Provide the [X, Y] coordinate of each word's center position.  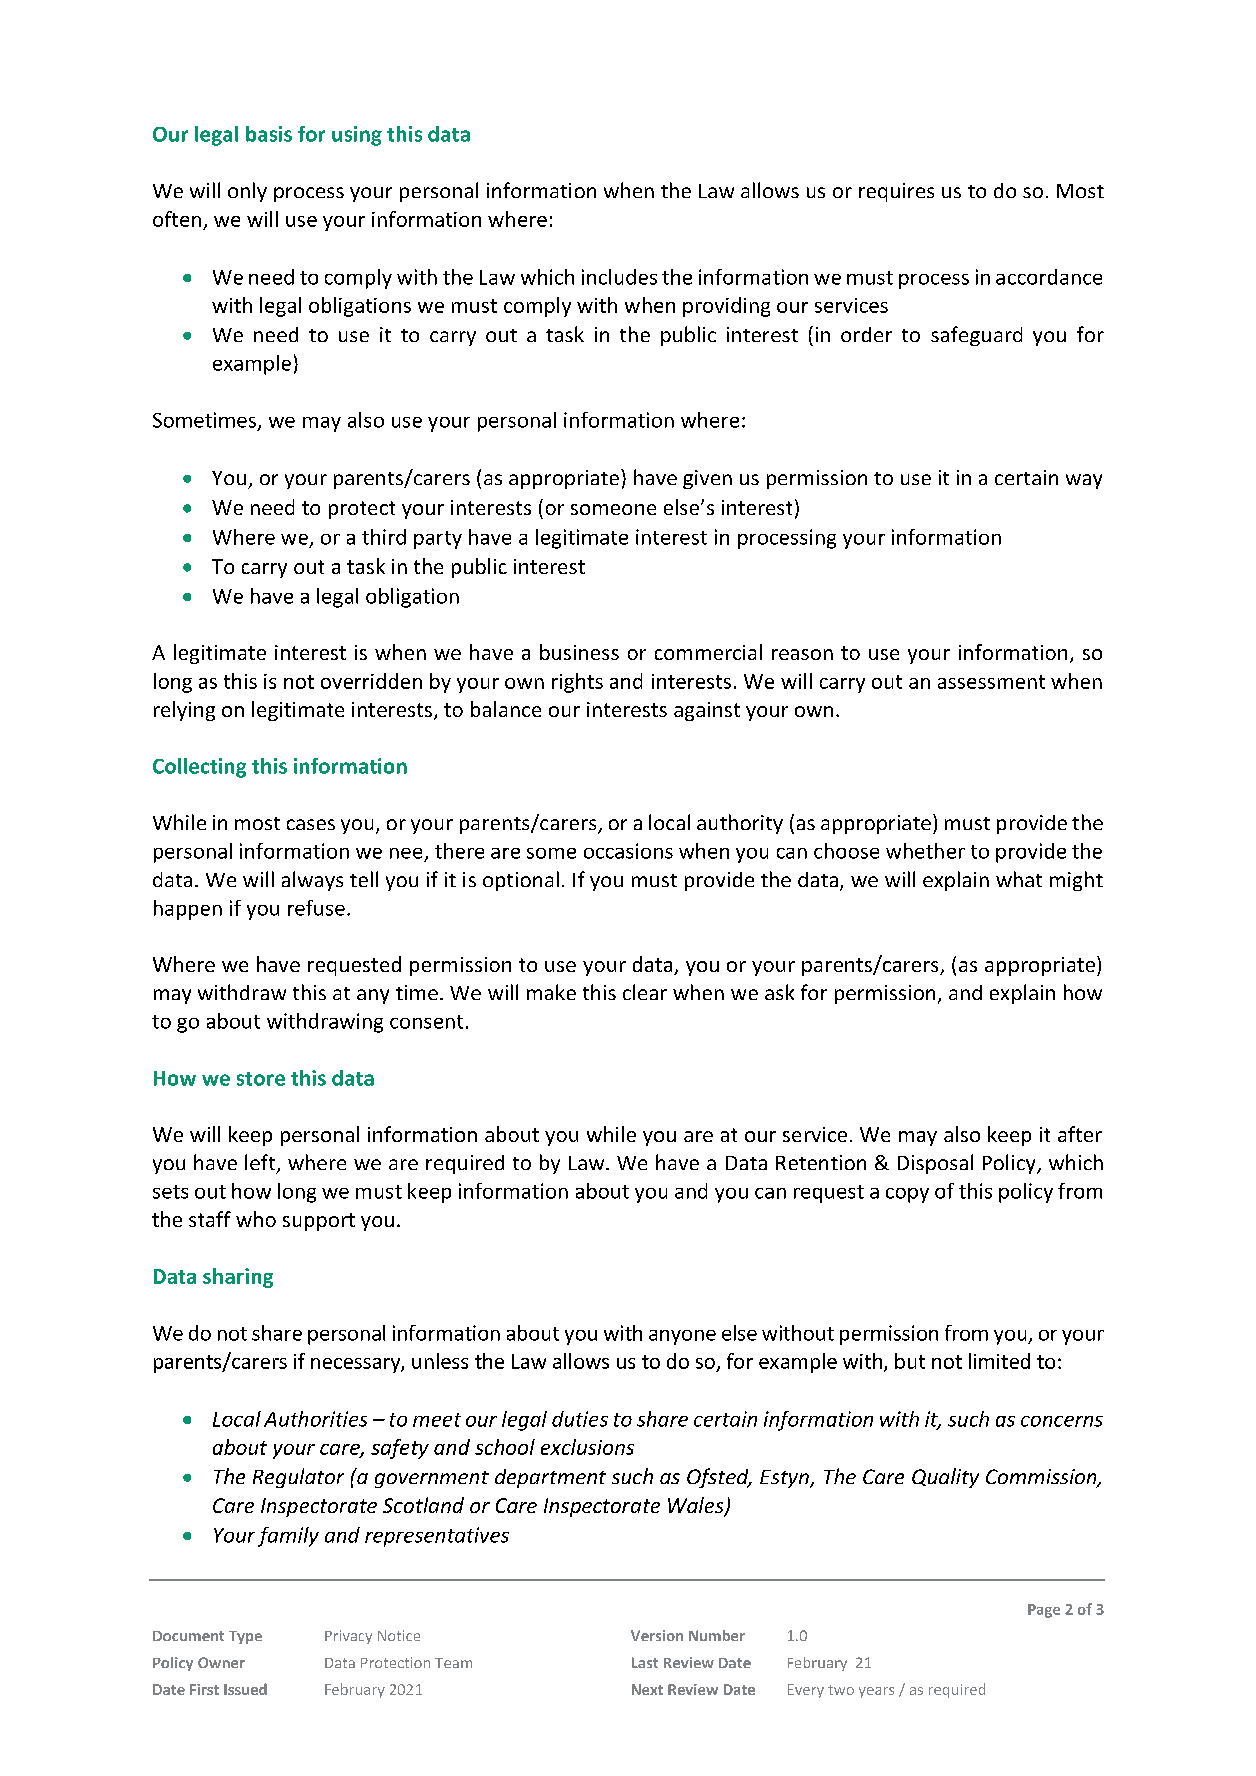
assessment [991, 682]
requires [896, 192]
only [247, 192]
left [261, 1163]
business [579, 652]
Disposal [935, 1164]
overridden [371, 681]
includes [619, 277]
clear [645, 992]
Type [245, 1637]
